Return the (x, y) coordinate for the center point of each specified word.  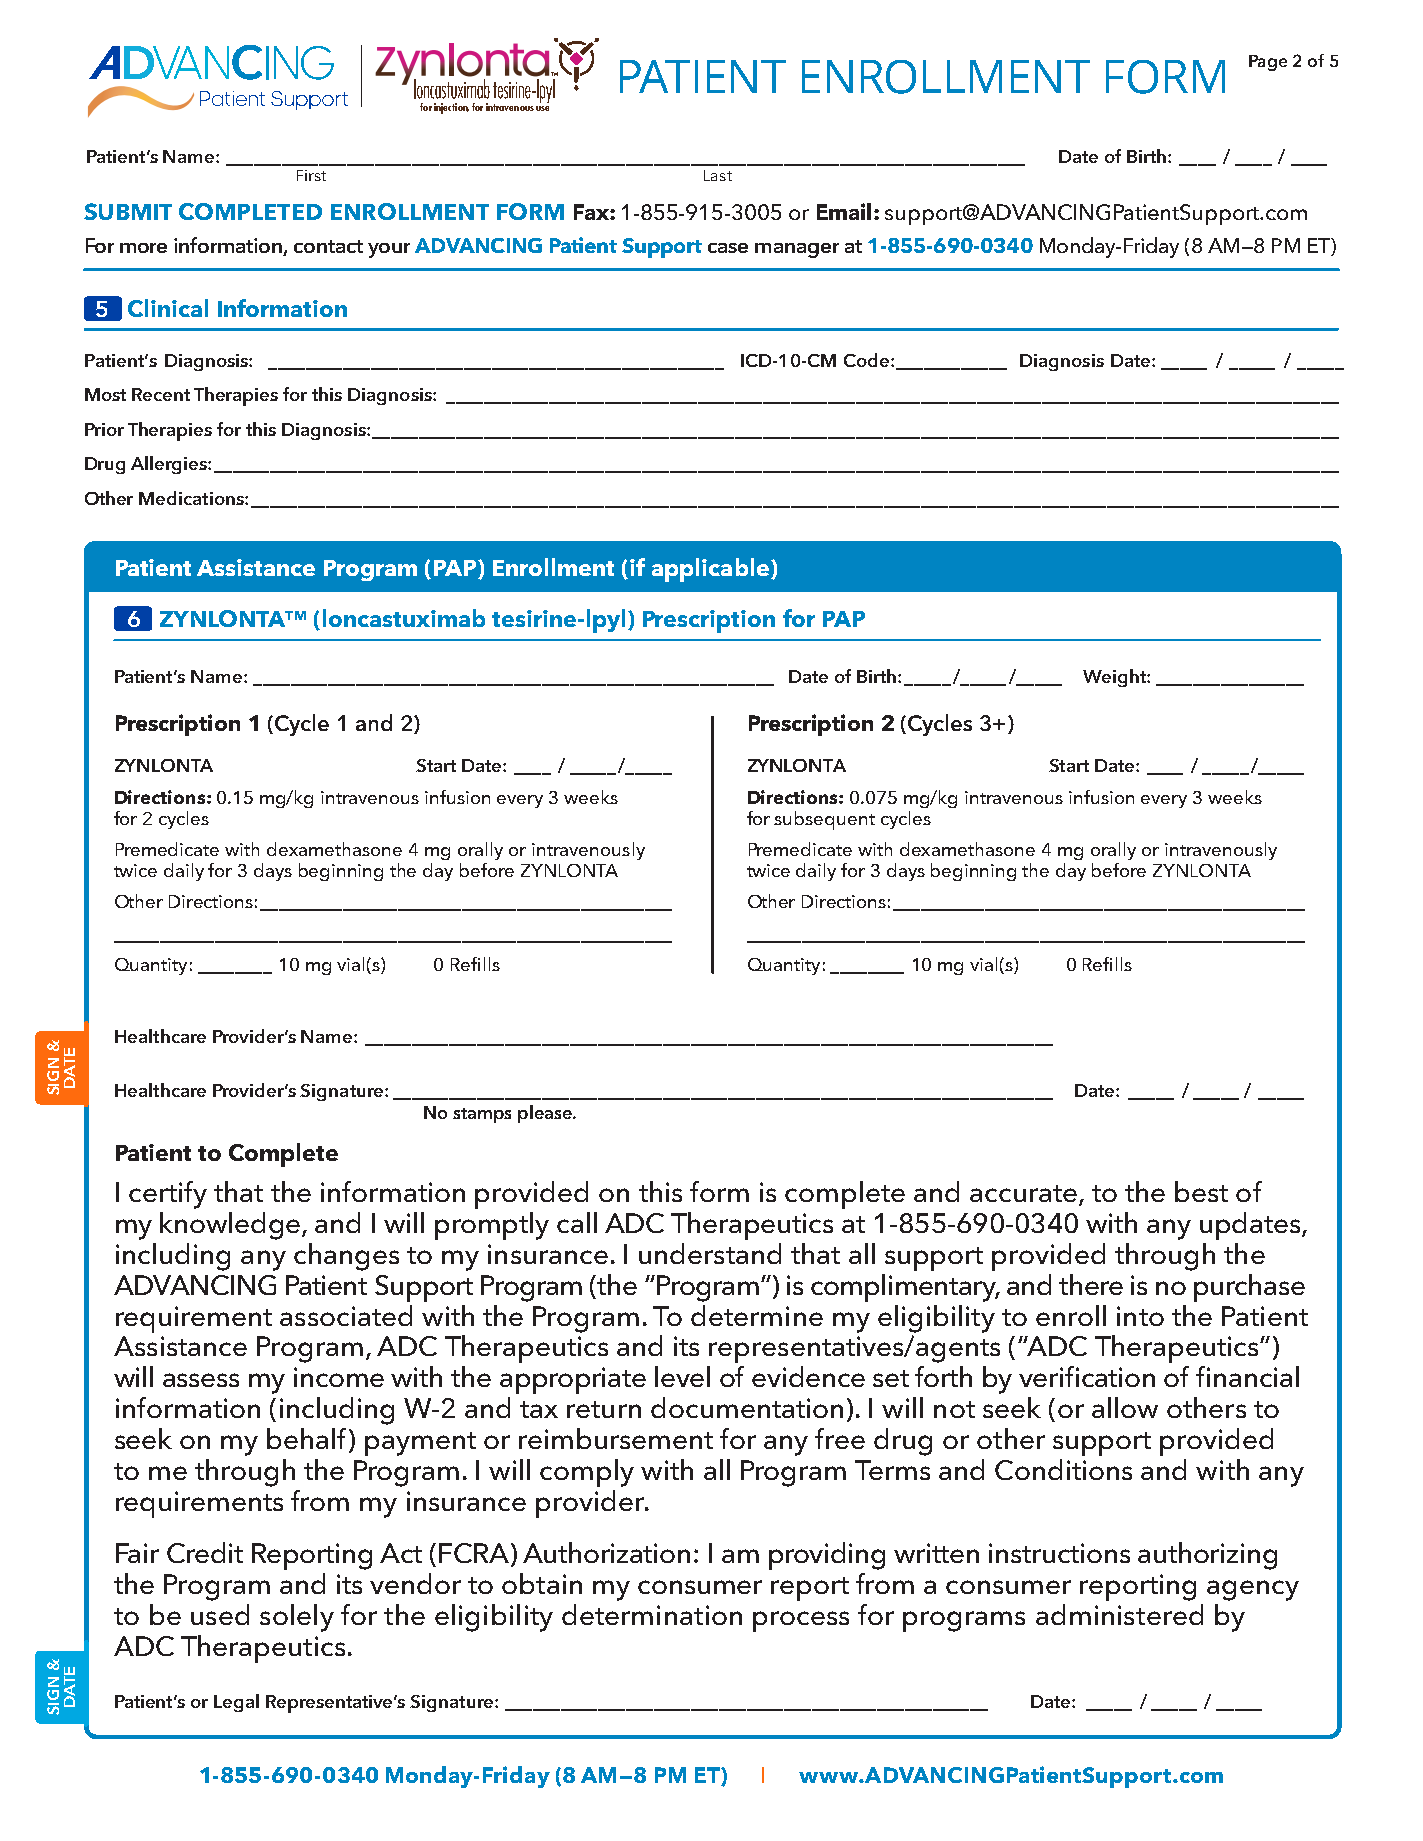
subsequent (824, 820)
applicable (710, 570)
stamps (482, 1115)
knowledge (231, 1226)
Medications (192, 498)
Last (718, 175)
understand (710, 1253)
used (220, 1614)
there (1091, 1284)
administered (1119, 1614)
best (1201, 1191)
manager (797, 250)
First (311, 175)
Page (1268, 63)
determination (652, 1614)
